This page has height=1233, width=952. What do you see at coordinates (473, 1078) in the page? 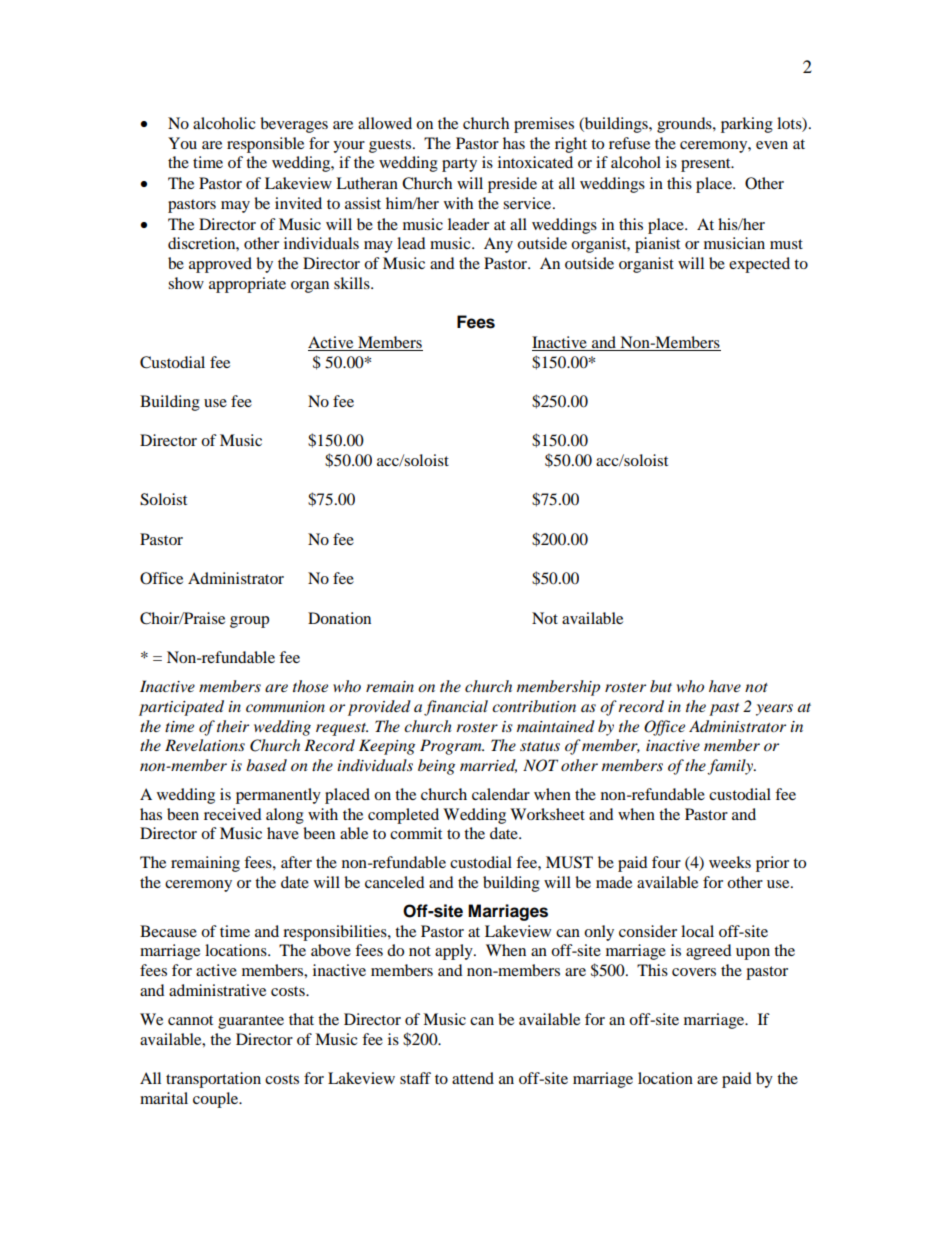
I see `attend` at bounding box center [473, 1078].
